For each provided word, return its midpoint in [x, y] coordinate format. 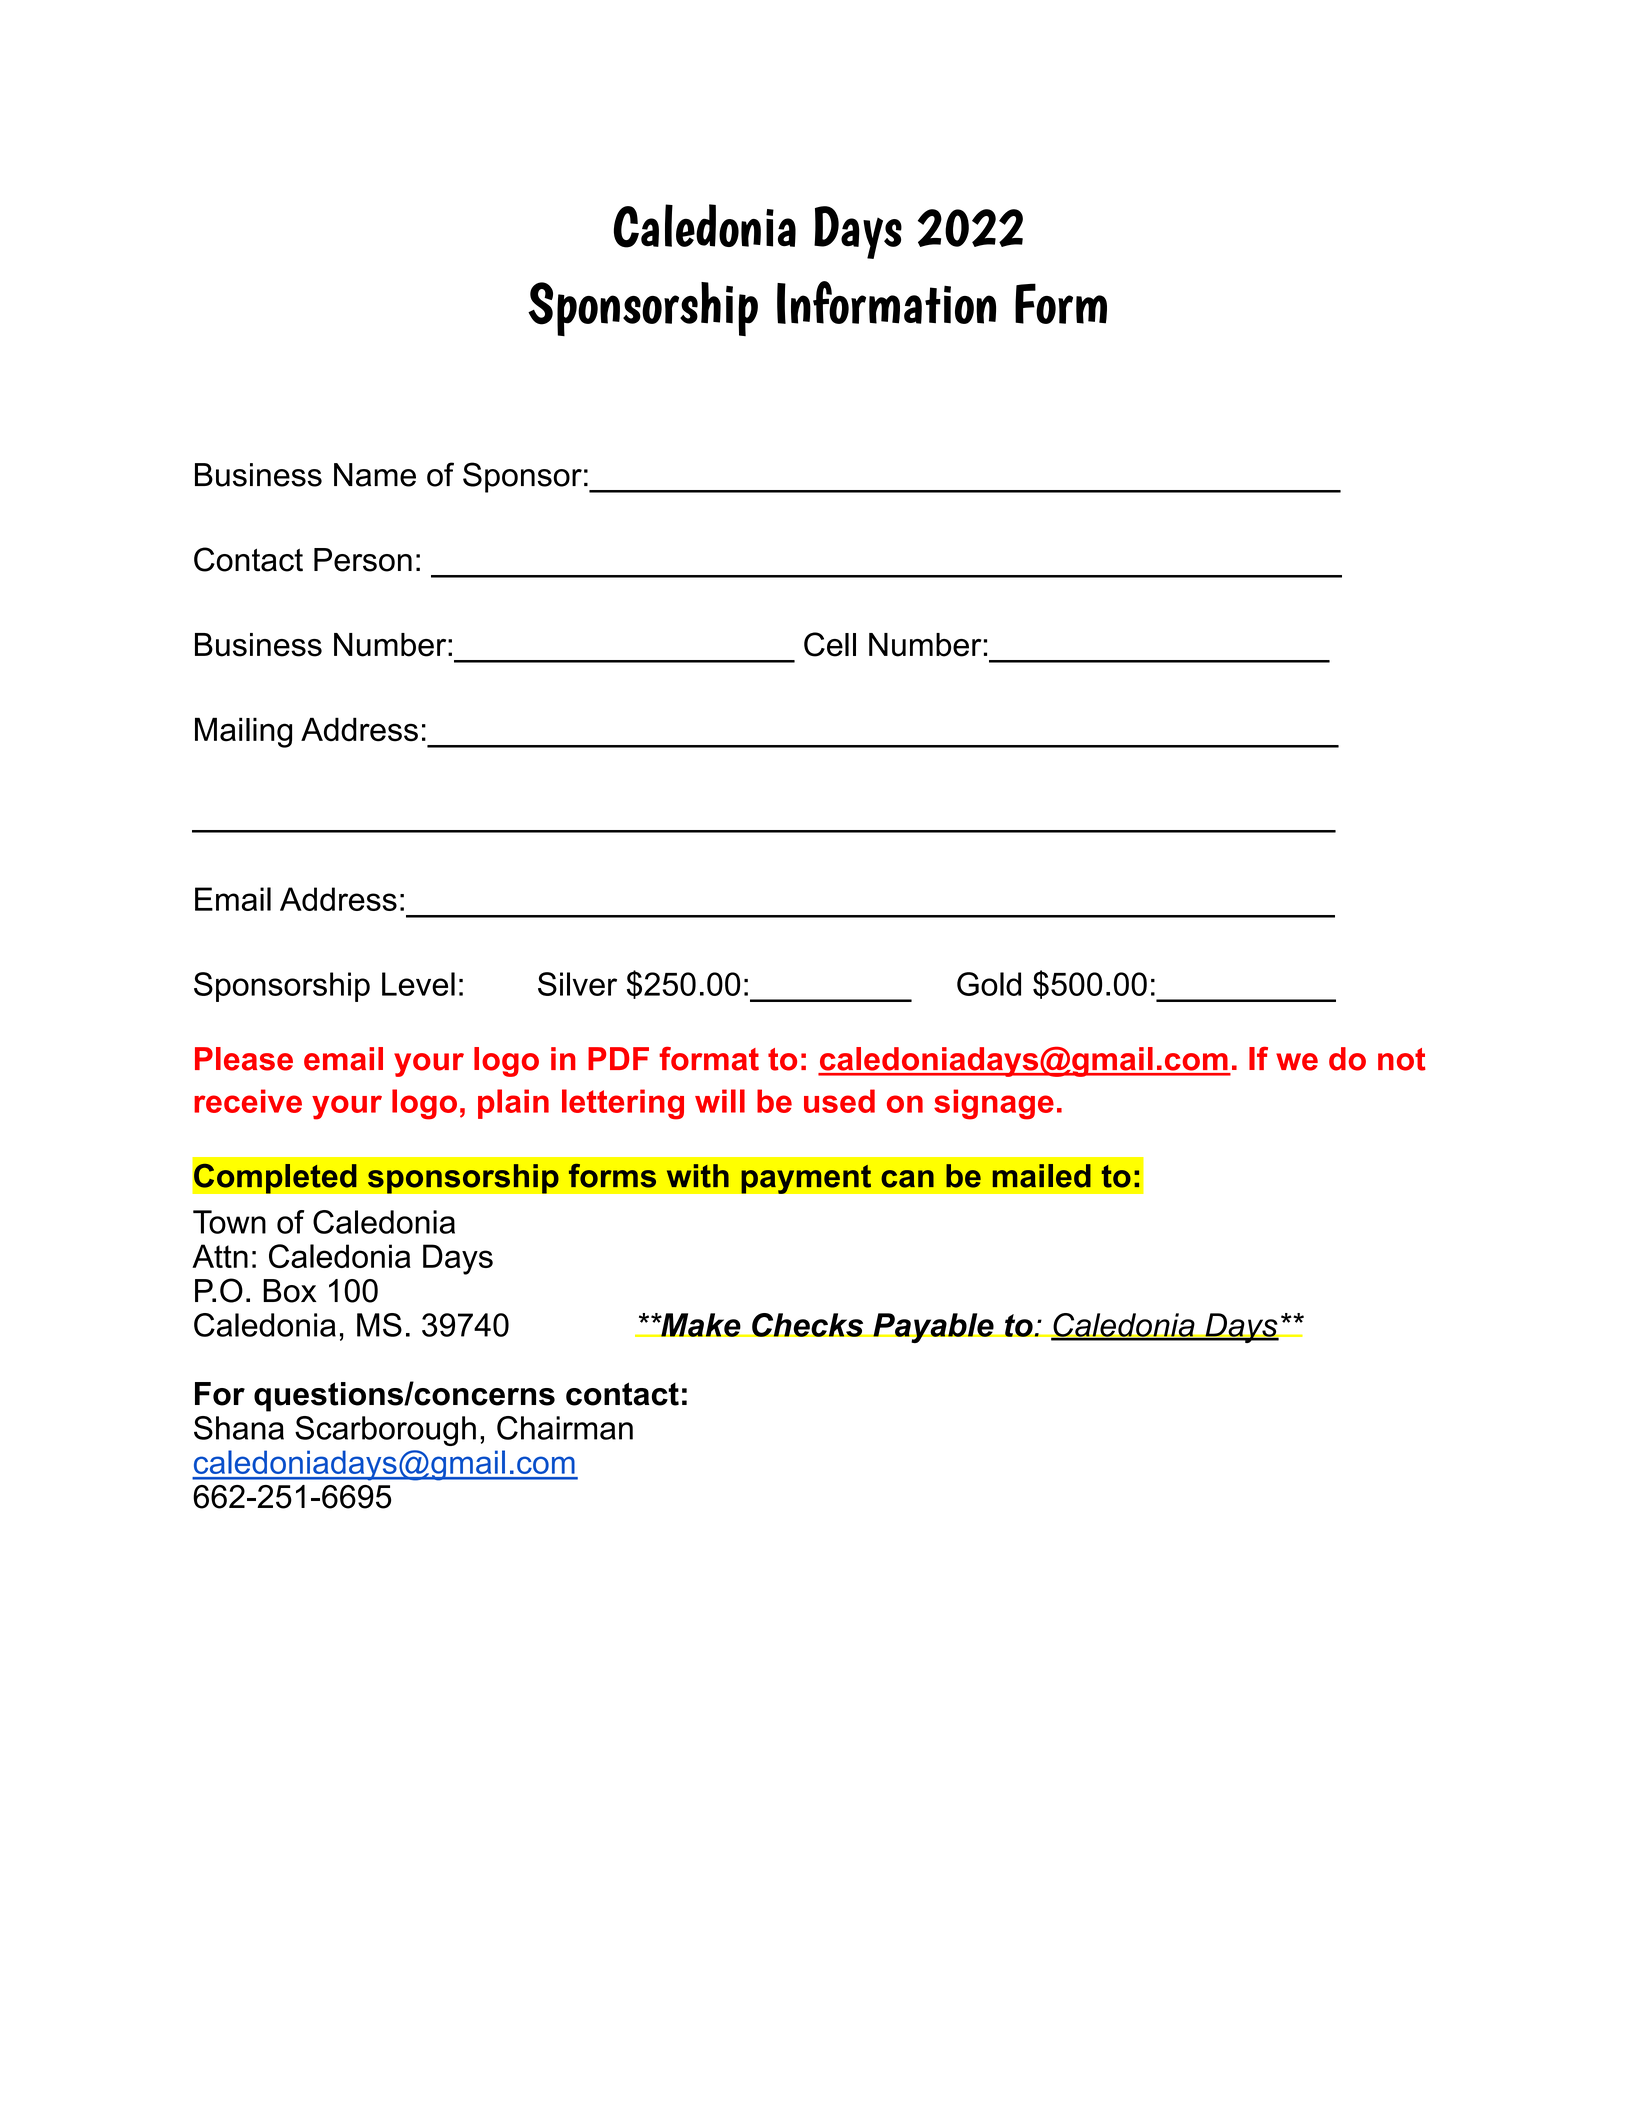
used [839, 1101]
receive [248, 1101]
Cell [830, 644]
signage [994, 1104]
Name [375, 475]
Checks [808, 1325]
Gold [989, 984]
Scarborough [385, 1431]
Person [363, 560]
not [1402, 1059]
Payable [933, 1328]
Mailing [243, 732]
